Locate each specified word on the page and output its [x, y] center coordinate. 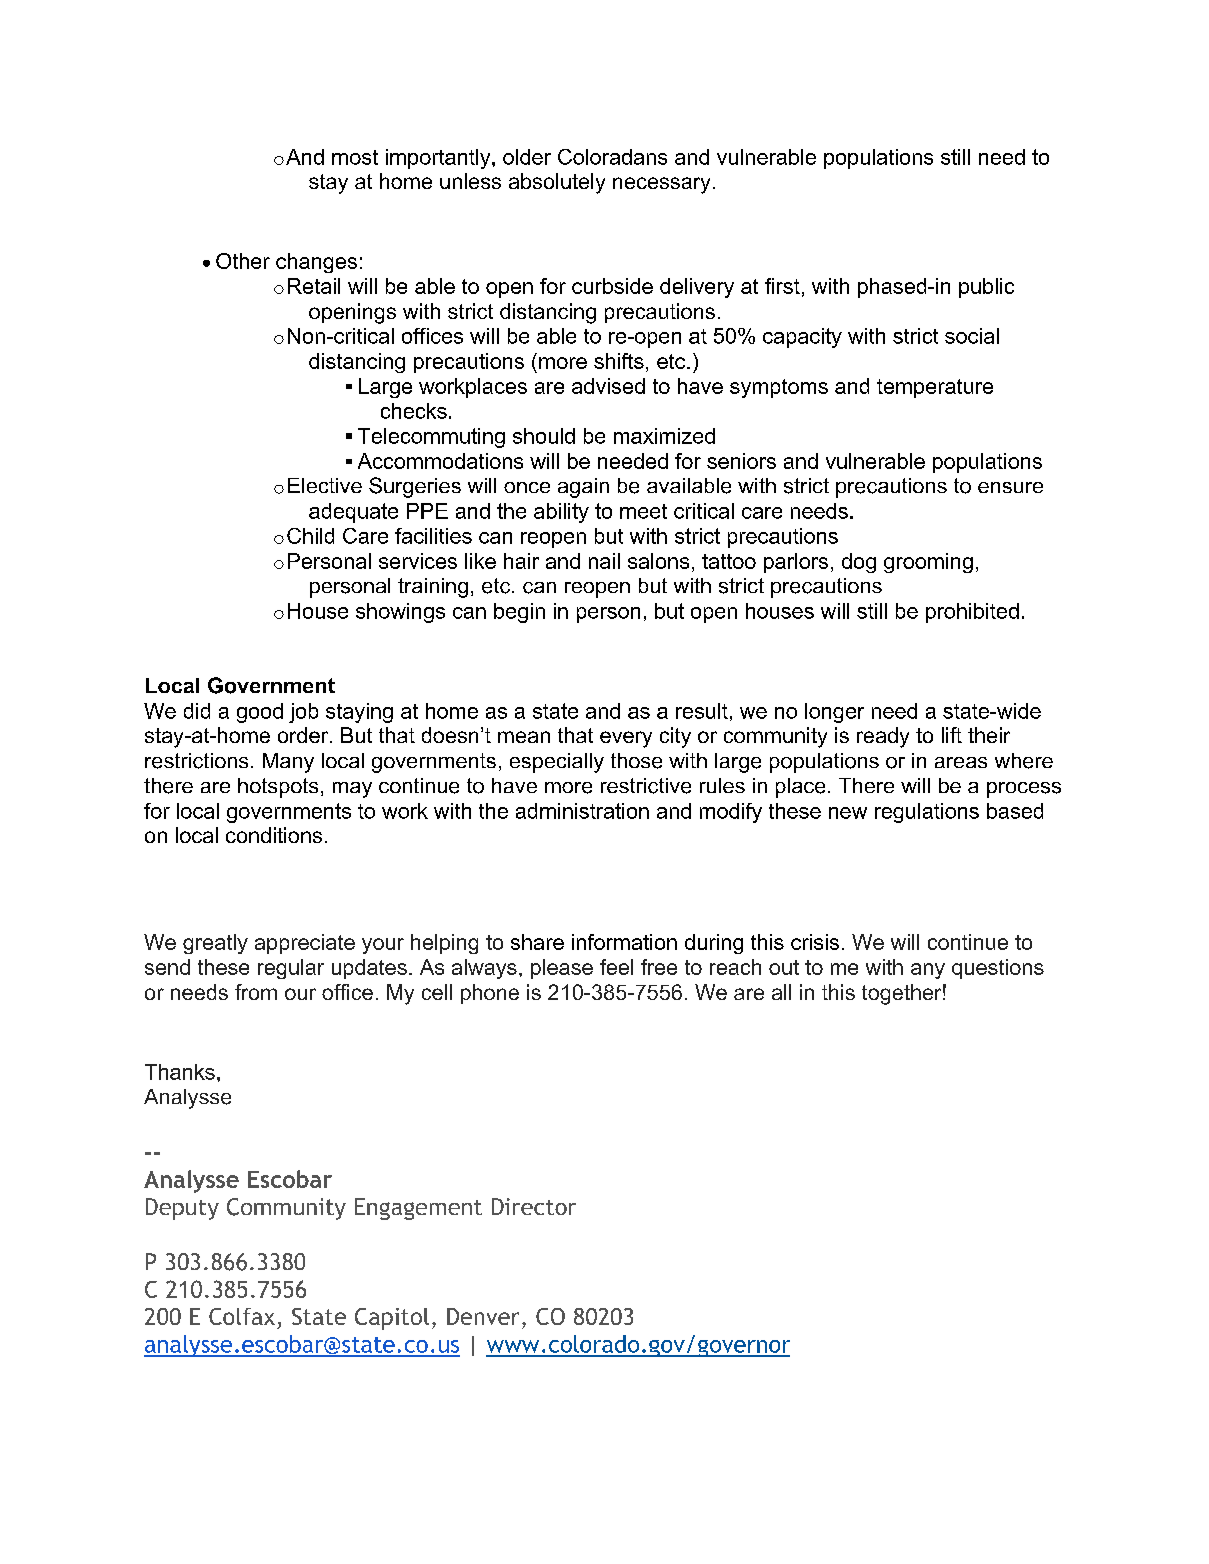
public [986, 288]
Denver [483, 1316]
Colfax [242, 1316]
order [303, 735]
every [626, 739]
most [355, 157]
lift [952, 735]
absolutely [557, 183]
